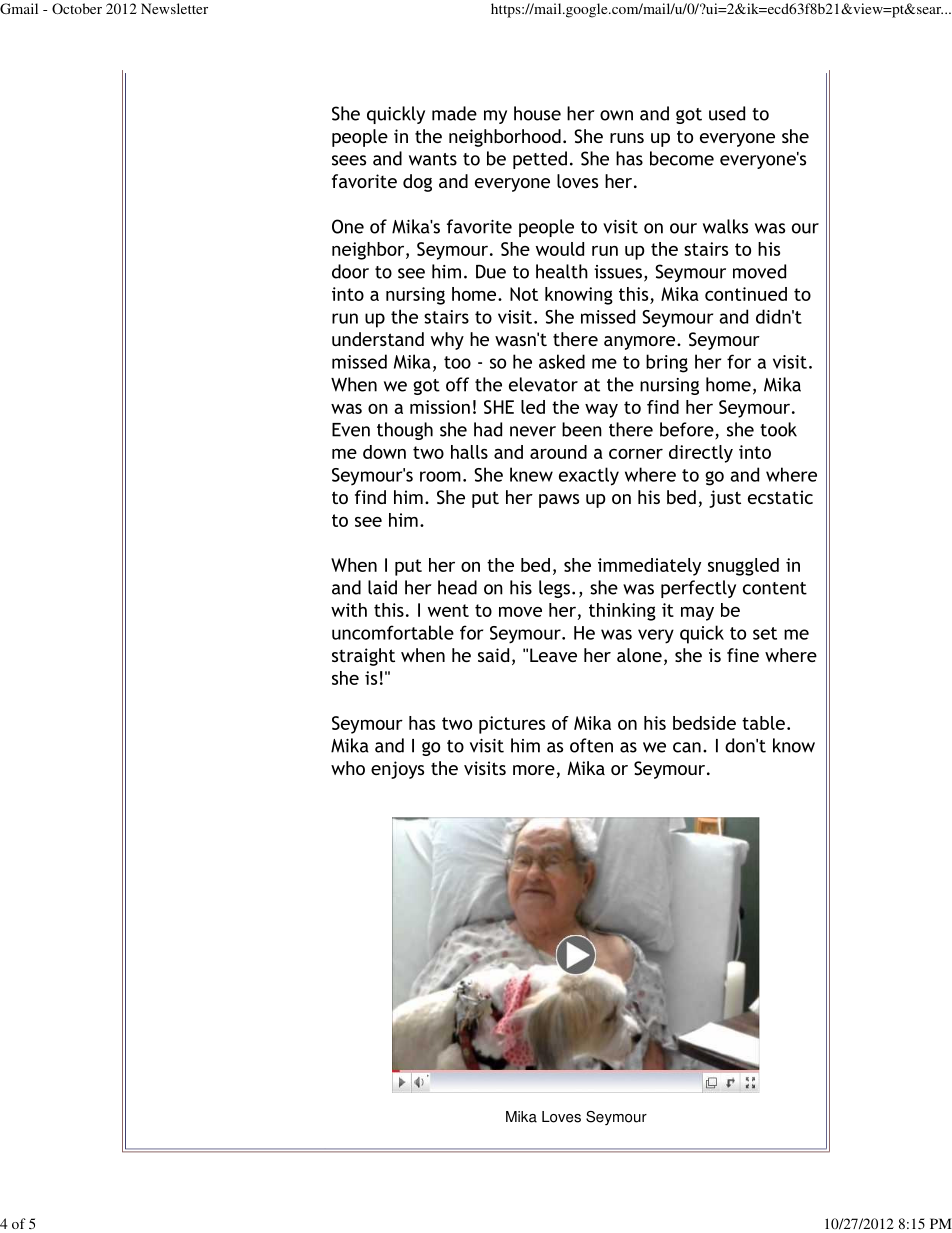 This document has height=1233, width=952. Describe the element at coordinates (350, 271) in the document. I see `door` at that location.
